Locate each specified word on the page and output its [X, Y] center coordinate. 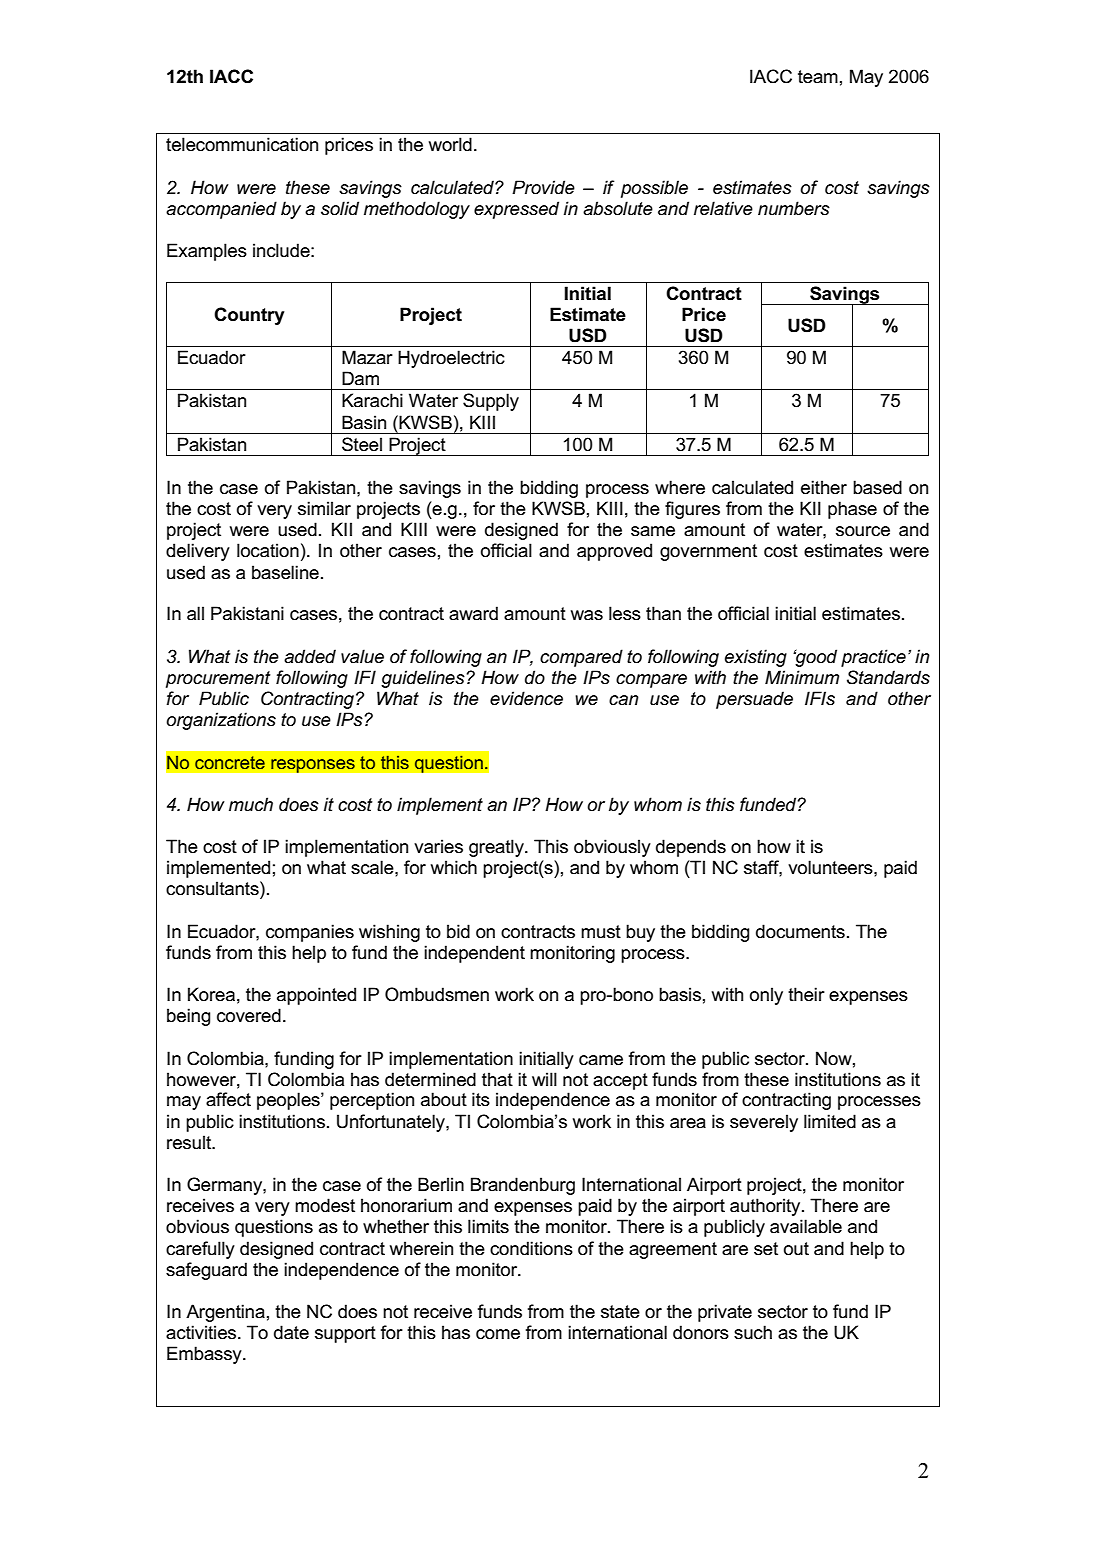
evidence [526, 698]
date [291, 1332]
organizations [221, 721]
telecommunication [242, 144]
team [818, 77]
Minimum [802, 677]
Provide [543, 187]
